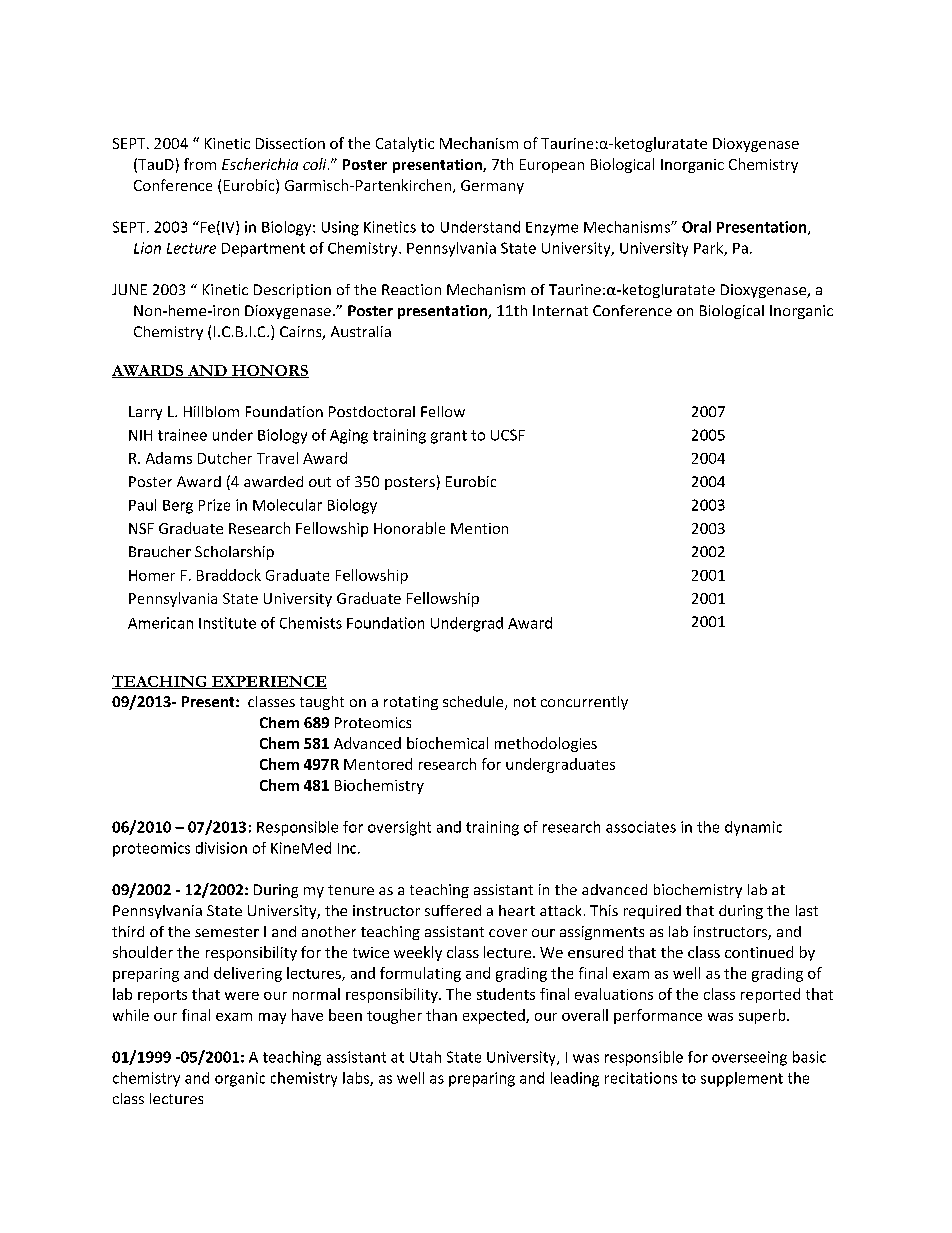 This screenshot has width=952, height=1233. I want to click on from, so click(200, 164).
